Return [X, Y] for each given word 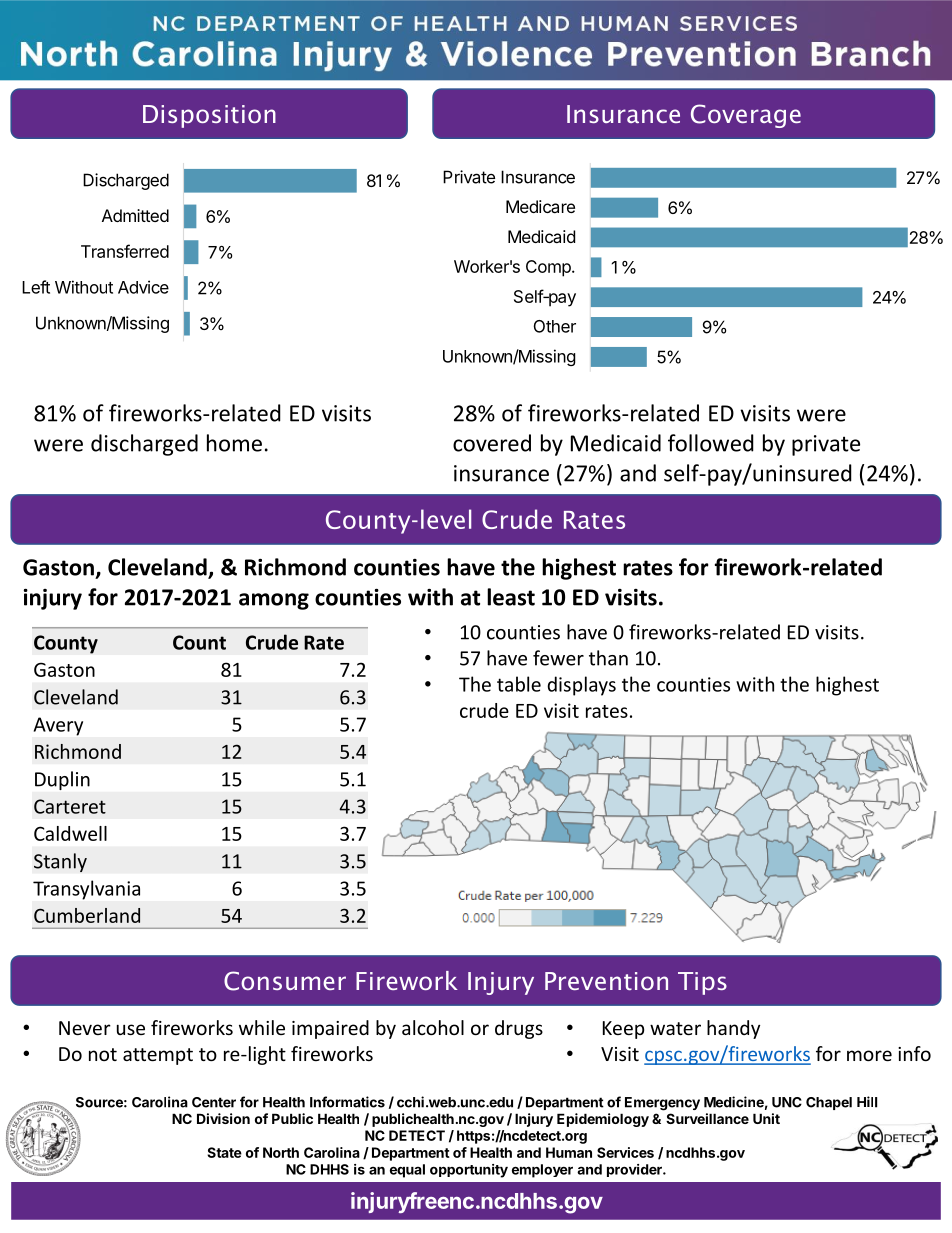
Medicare [540, 206]
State [224, 1152]
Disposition [209, 116]
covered [492, 443]
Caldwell [70, 833]
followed [711, 443]
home [234, 443]
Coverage [746, 116]
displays [581, 686]
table [519, 684]
